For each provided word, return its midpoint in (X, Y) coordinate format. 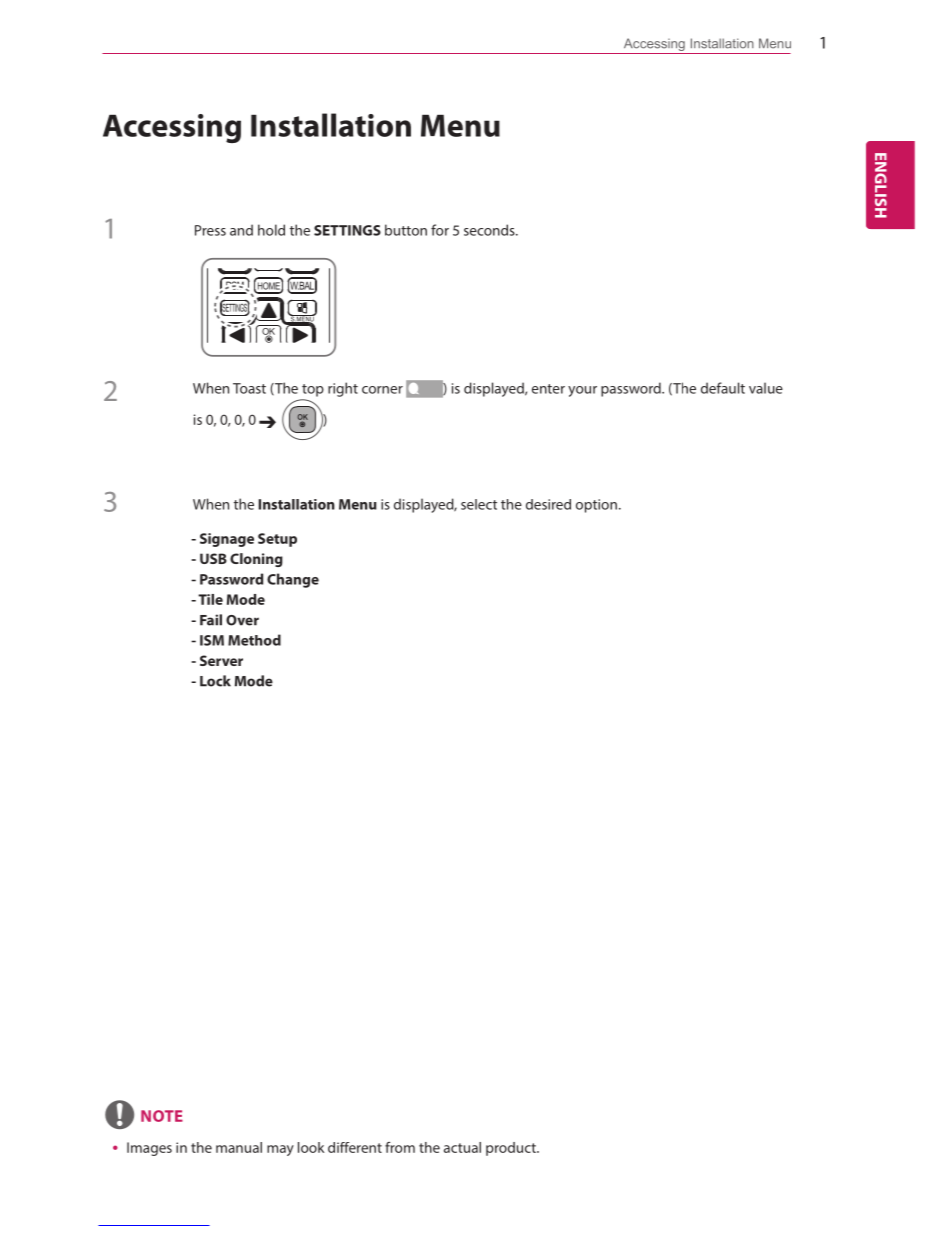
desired (548, 504)
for (440, 230)
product (512, 1149)
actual (462, 1147)
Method (254, 640)
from (400, 1147)
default (723, 388)
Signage (227, 540)
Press (210, 230)
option (596, 506)
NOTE (162, 1116)
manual (239, 1147)
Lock (215, 681)
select (479, 504)
